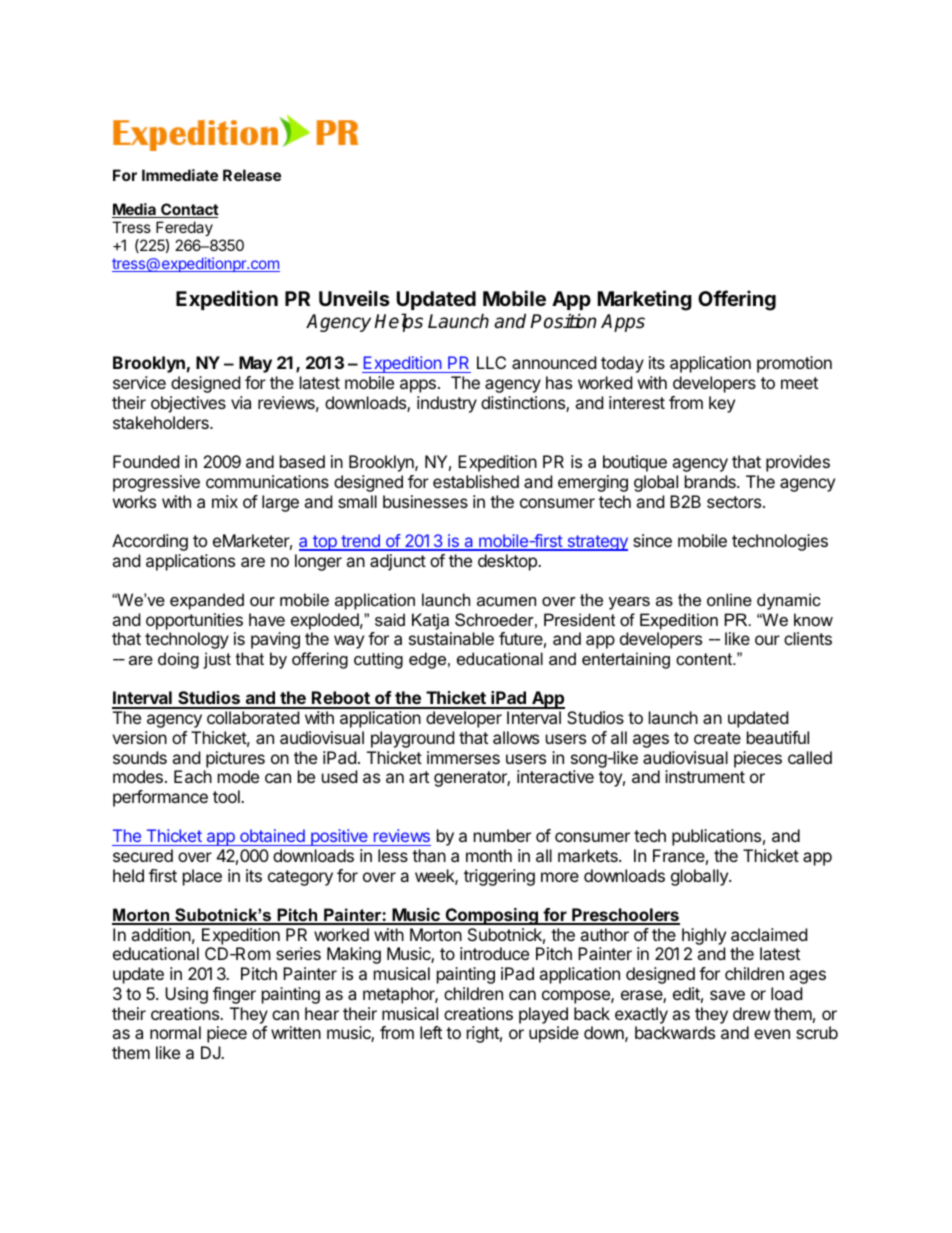  I want to click on LLC, so click(491, 362).
